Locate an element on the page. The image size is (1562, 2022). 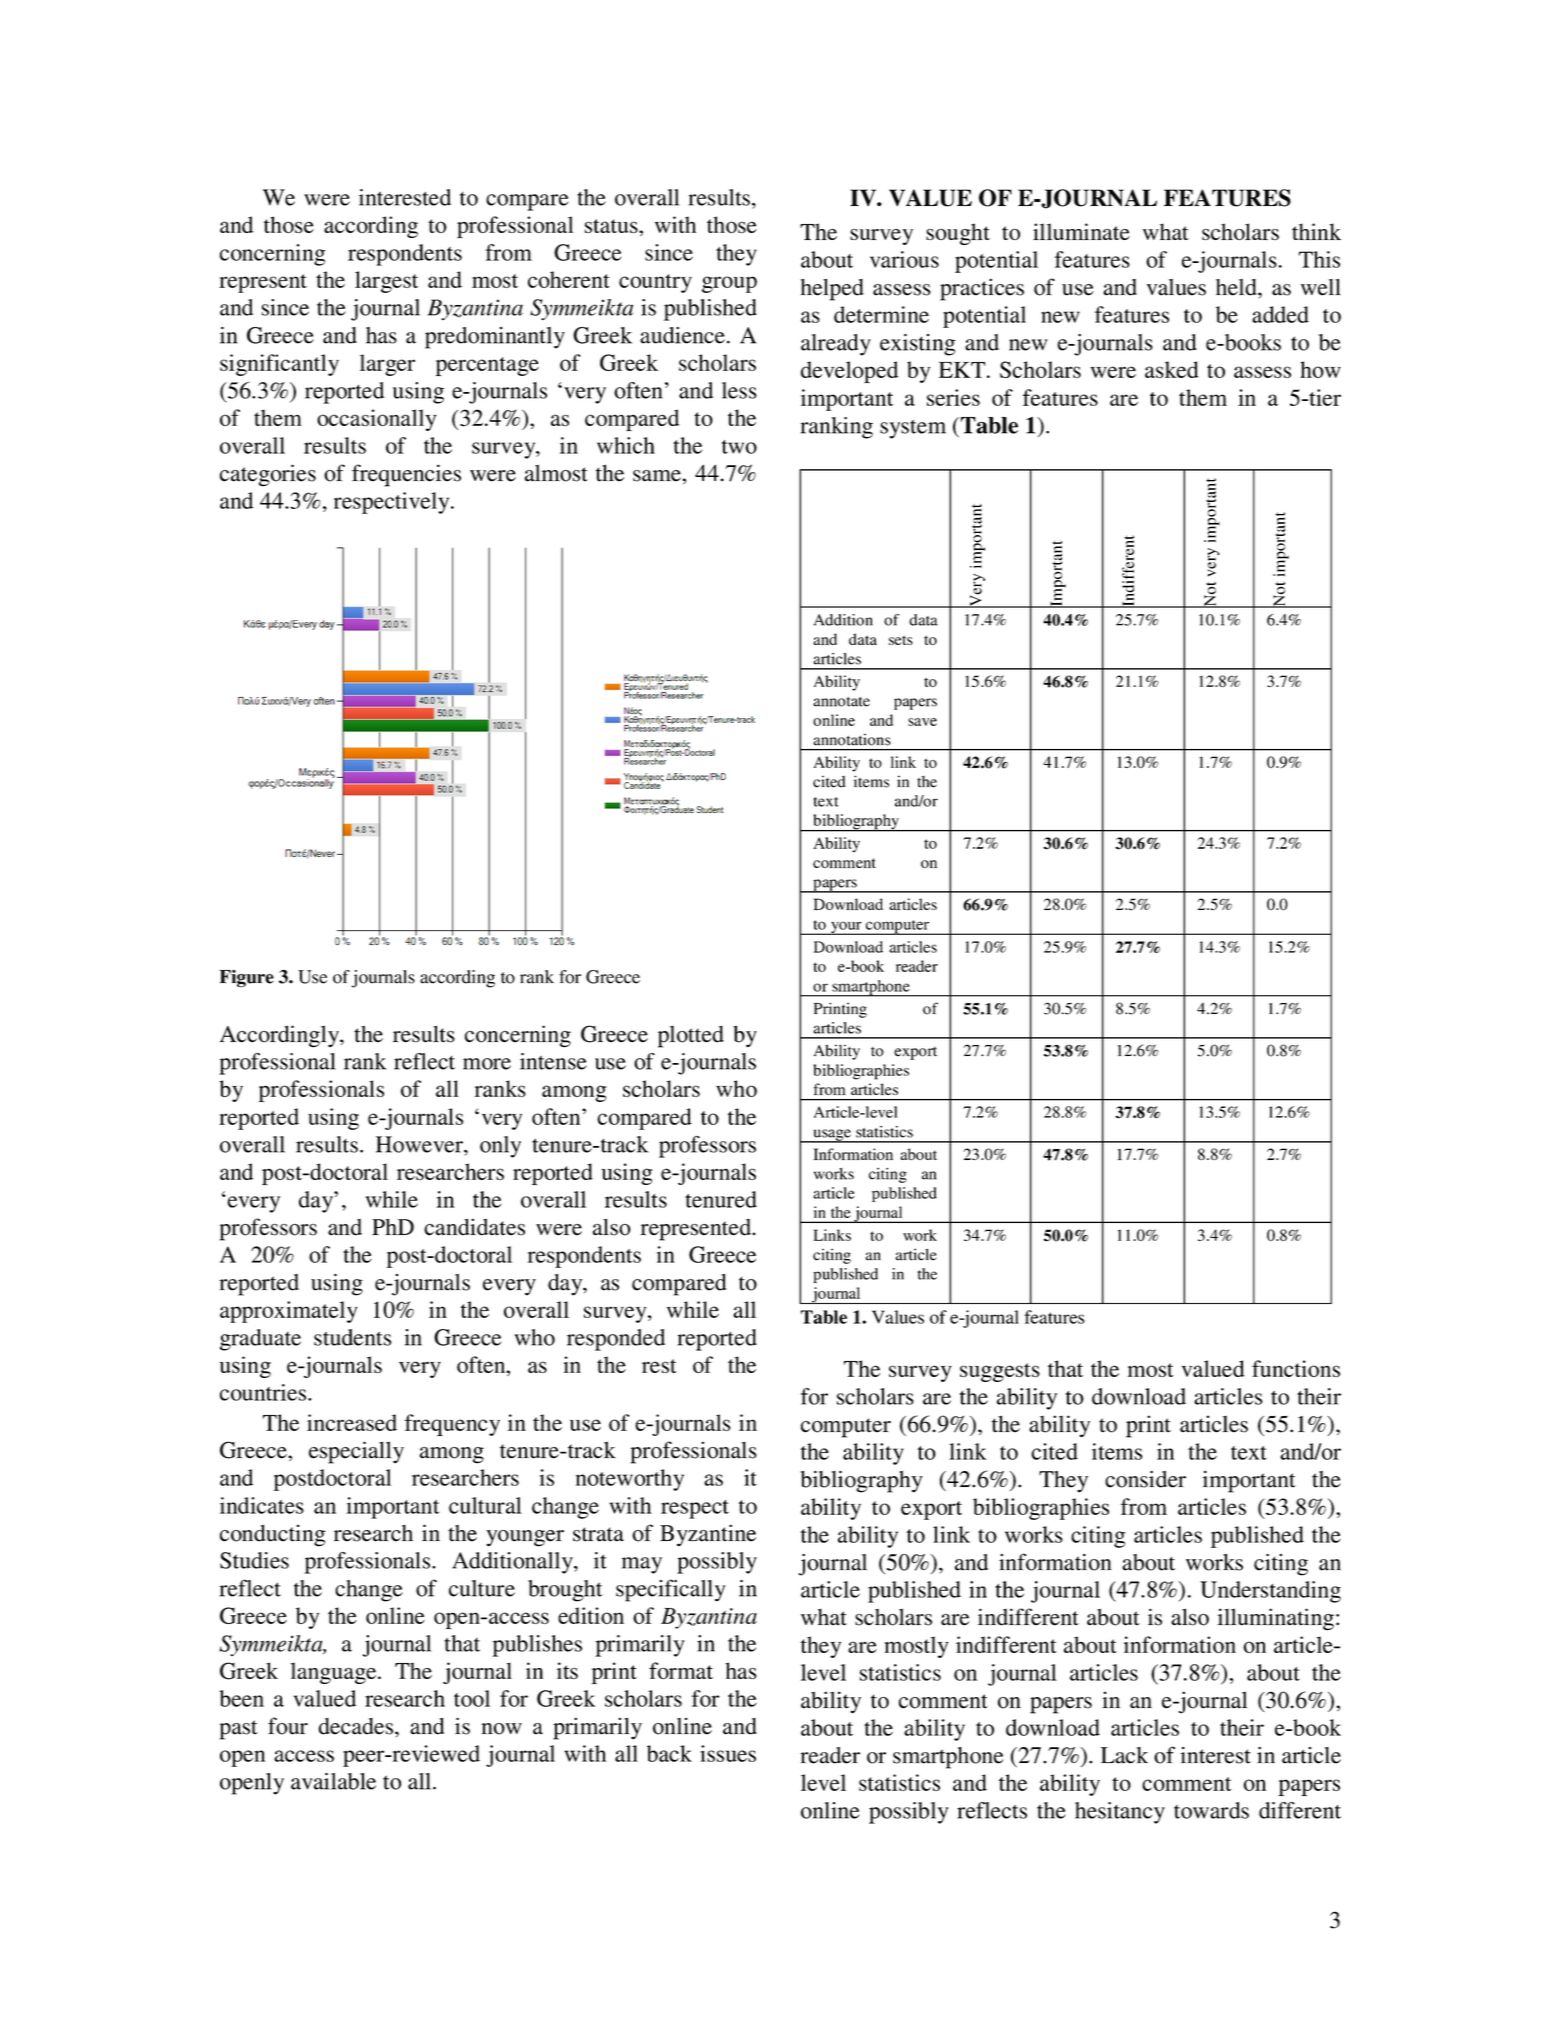
save is located at coordinates (922, 722).
